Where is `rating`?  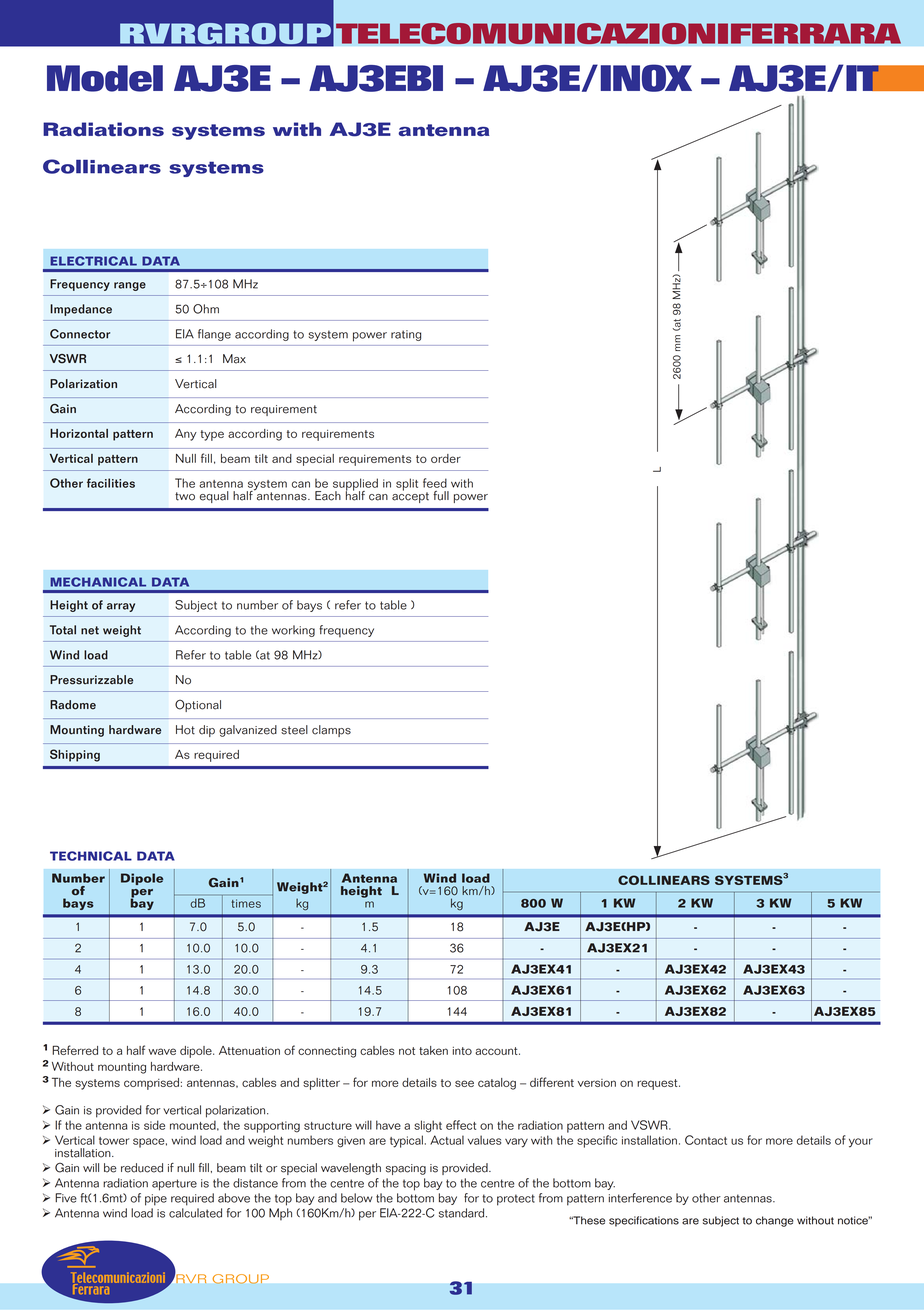
rating is located at coordinates (406, 335).
